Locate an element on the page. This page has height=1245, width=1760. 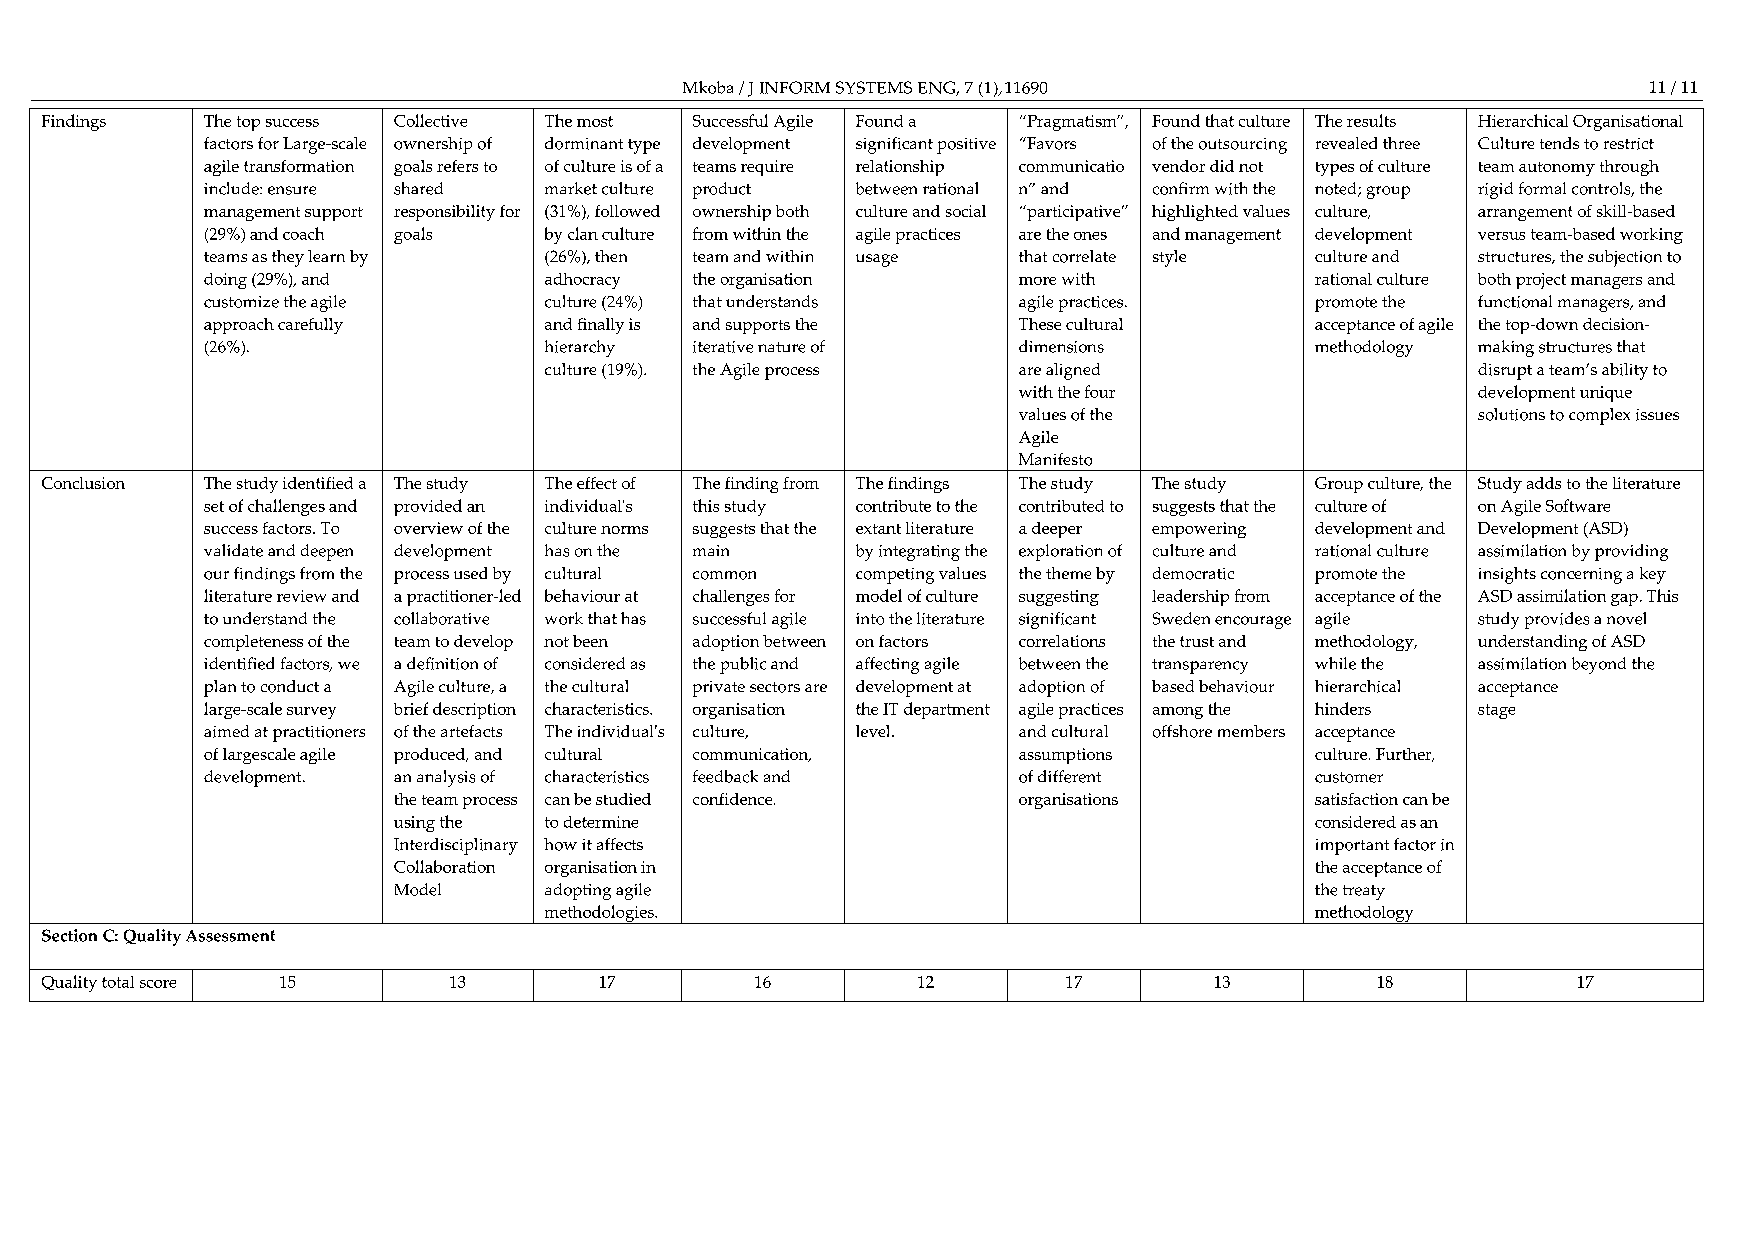
approach is located at coordinates (239, 326).
